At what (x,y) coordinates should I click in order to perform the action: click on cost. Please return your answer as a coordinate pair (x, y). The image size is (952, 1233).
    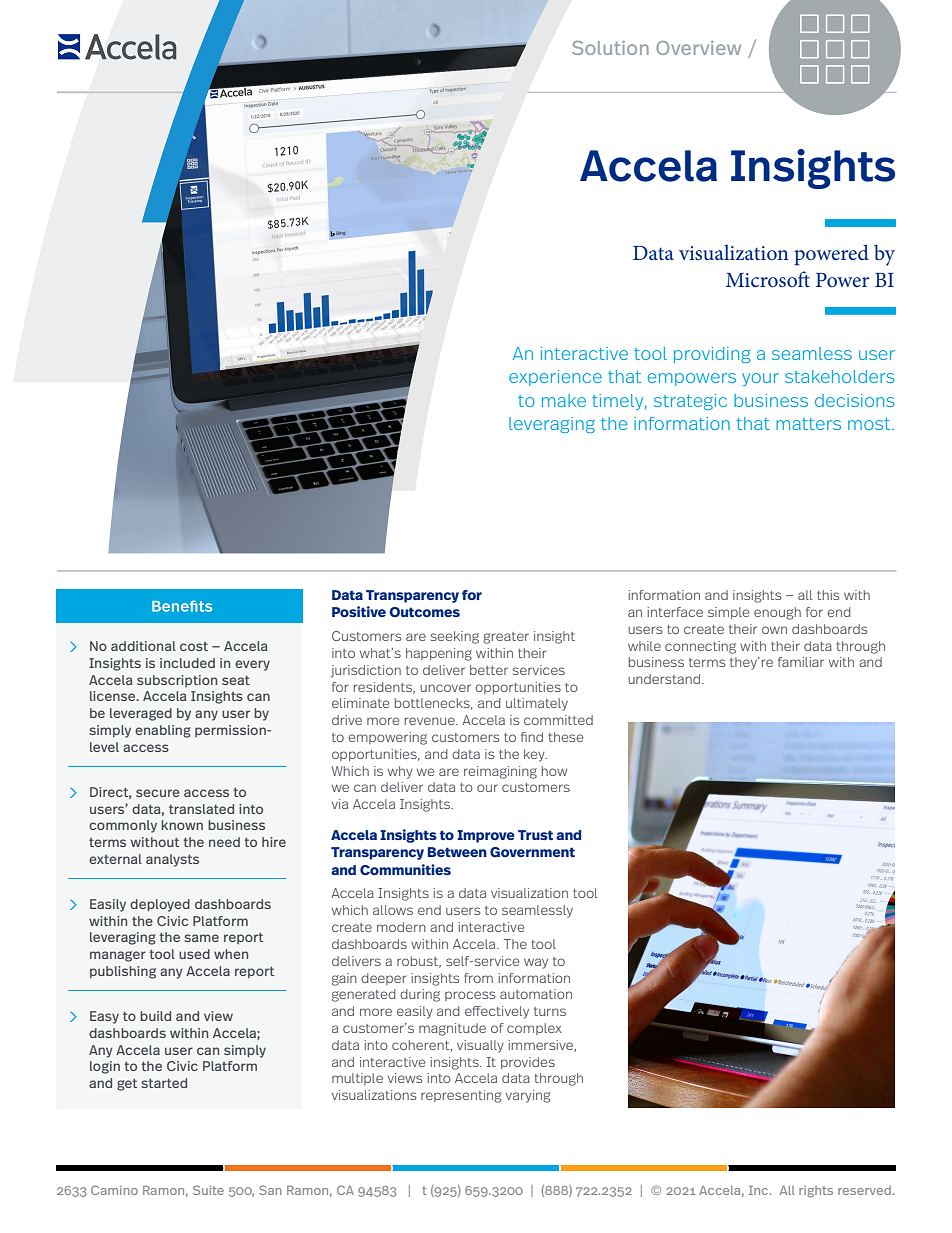
    Looking at the image, I should click on (194, 646).
